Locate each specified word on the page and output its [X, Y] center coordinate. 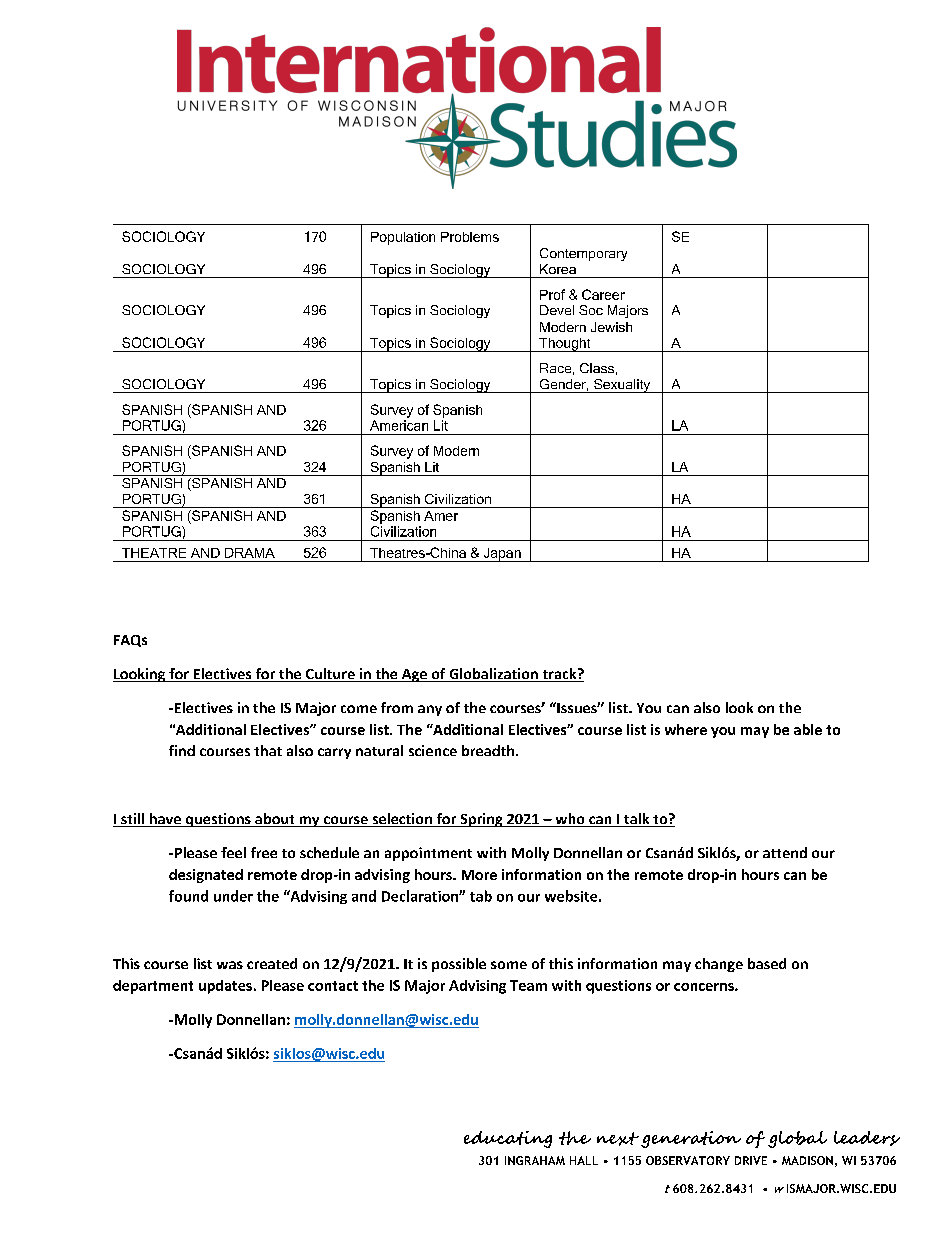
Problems [470, 237]
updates [225, 987]
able [808, 729]
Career [603, 294]
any [430, 710]
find [182, 750]
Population [403, 238]
